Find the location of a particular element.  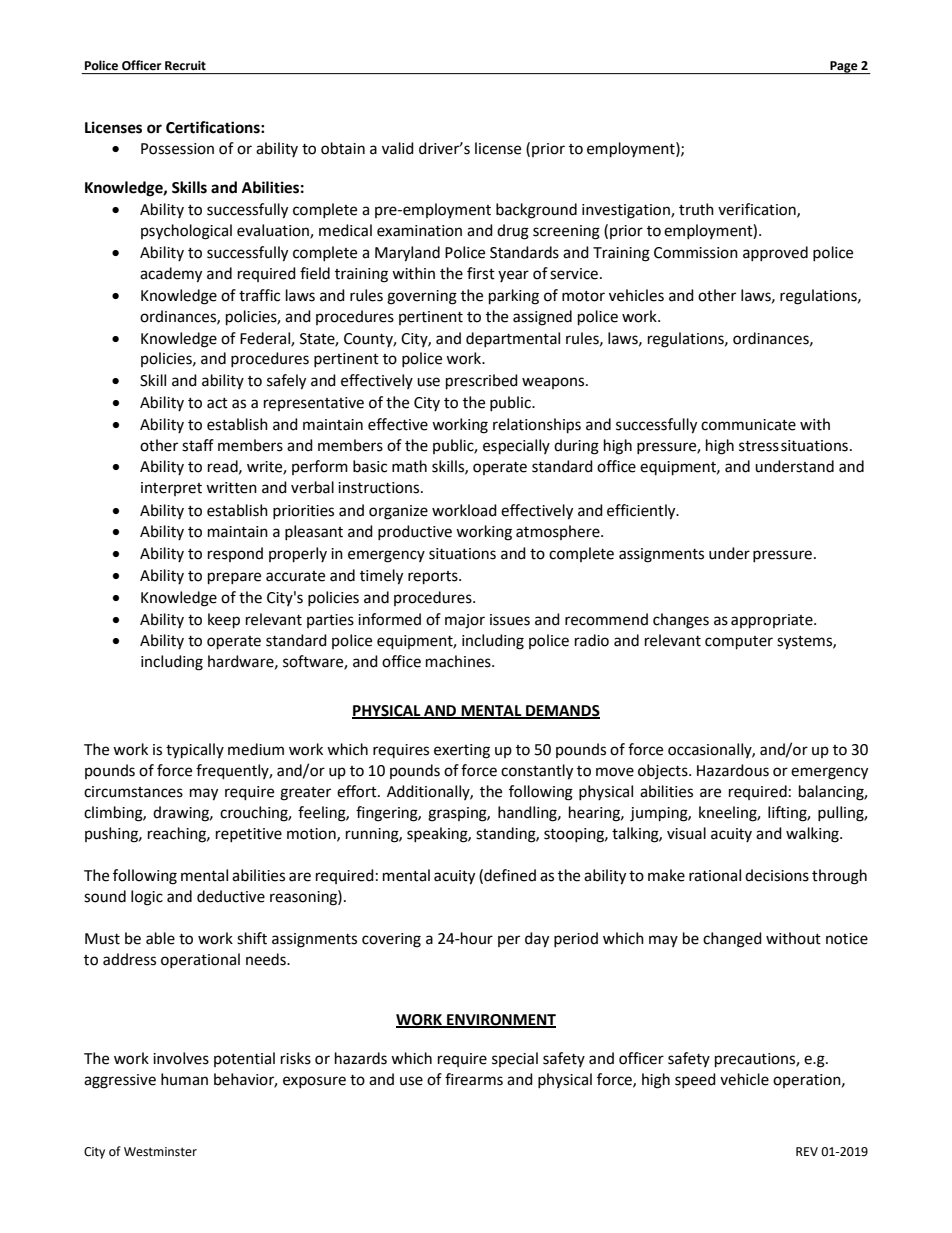

Hazardous is located at coordinates (733, 770).
